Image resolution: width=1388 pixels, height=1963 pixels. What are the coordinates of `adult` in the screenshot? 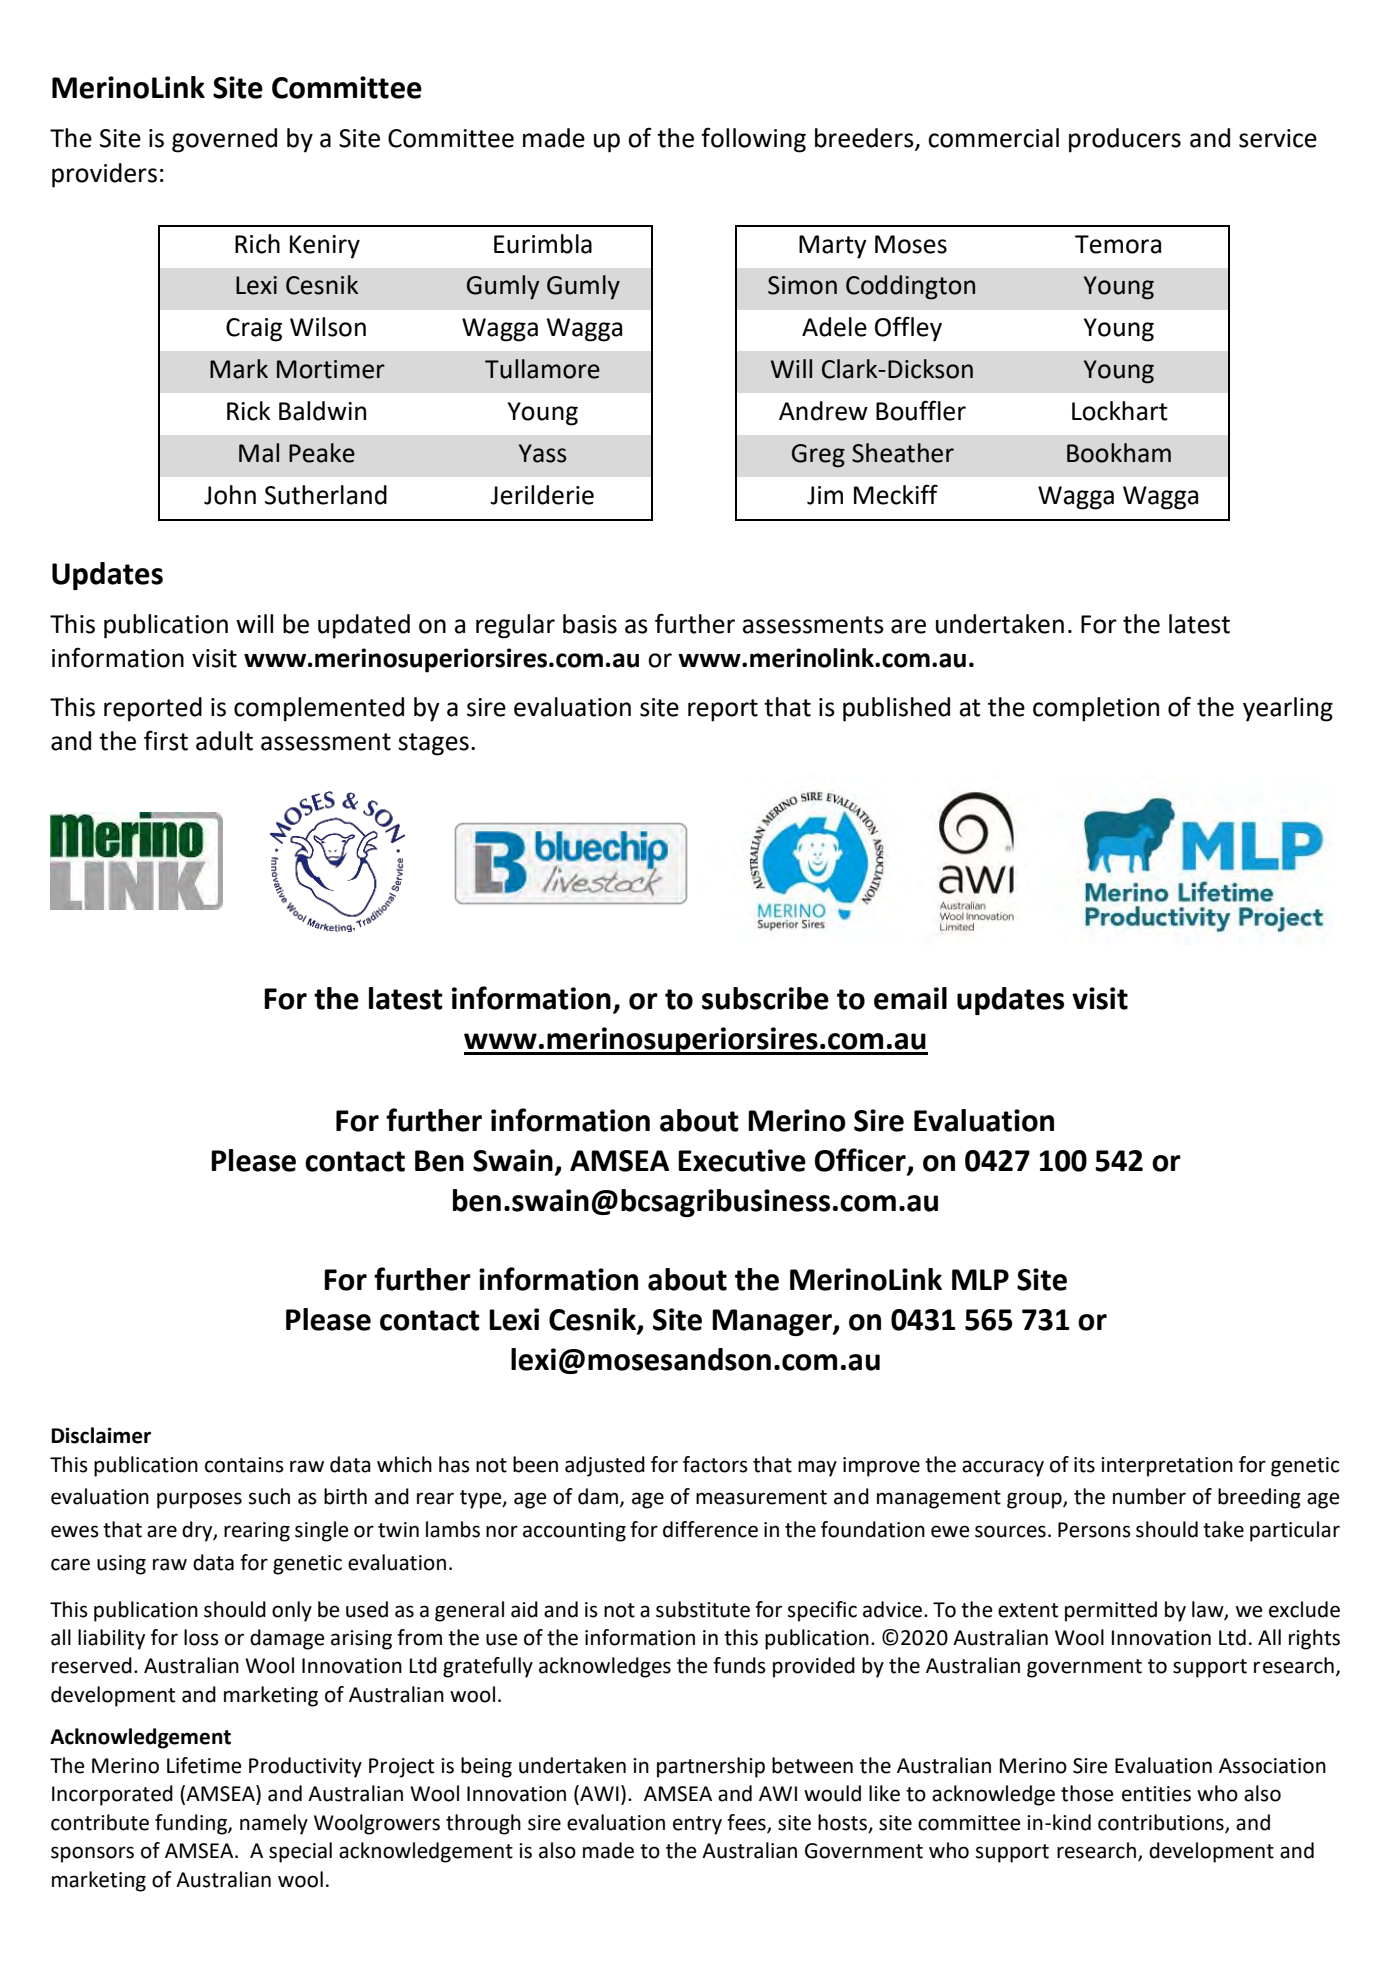 It's located at (224, 741).
